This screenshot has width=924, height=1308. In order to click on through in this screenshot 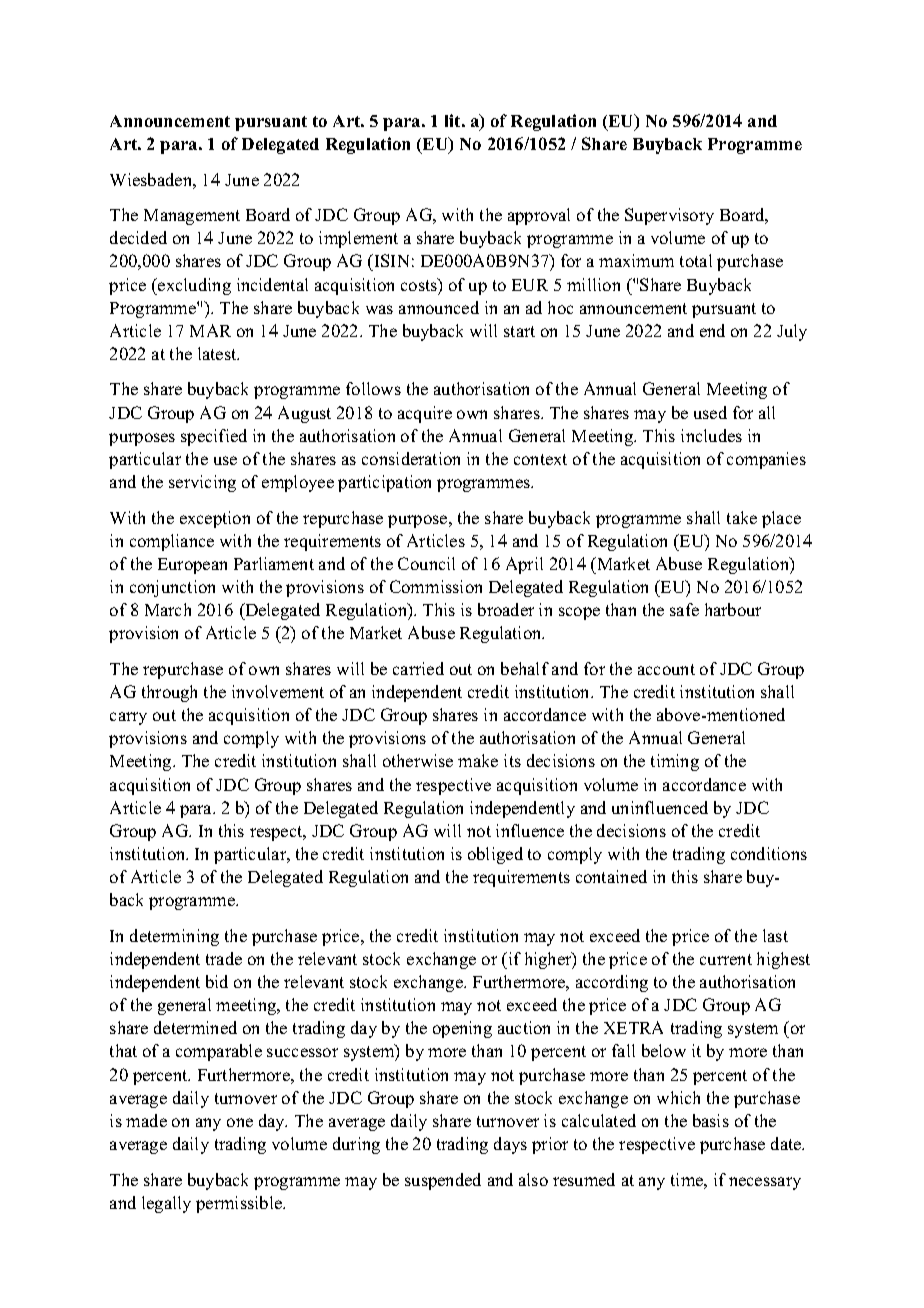, I will do `click(169, 693)`.
